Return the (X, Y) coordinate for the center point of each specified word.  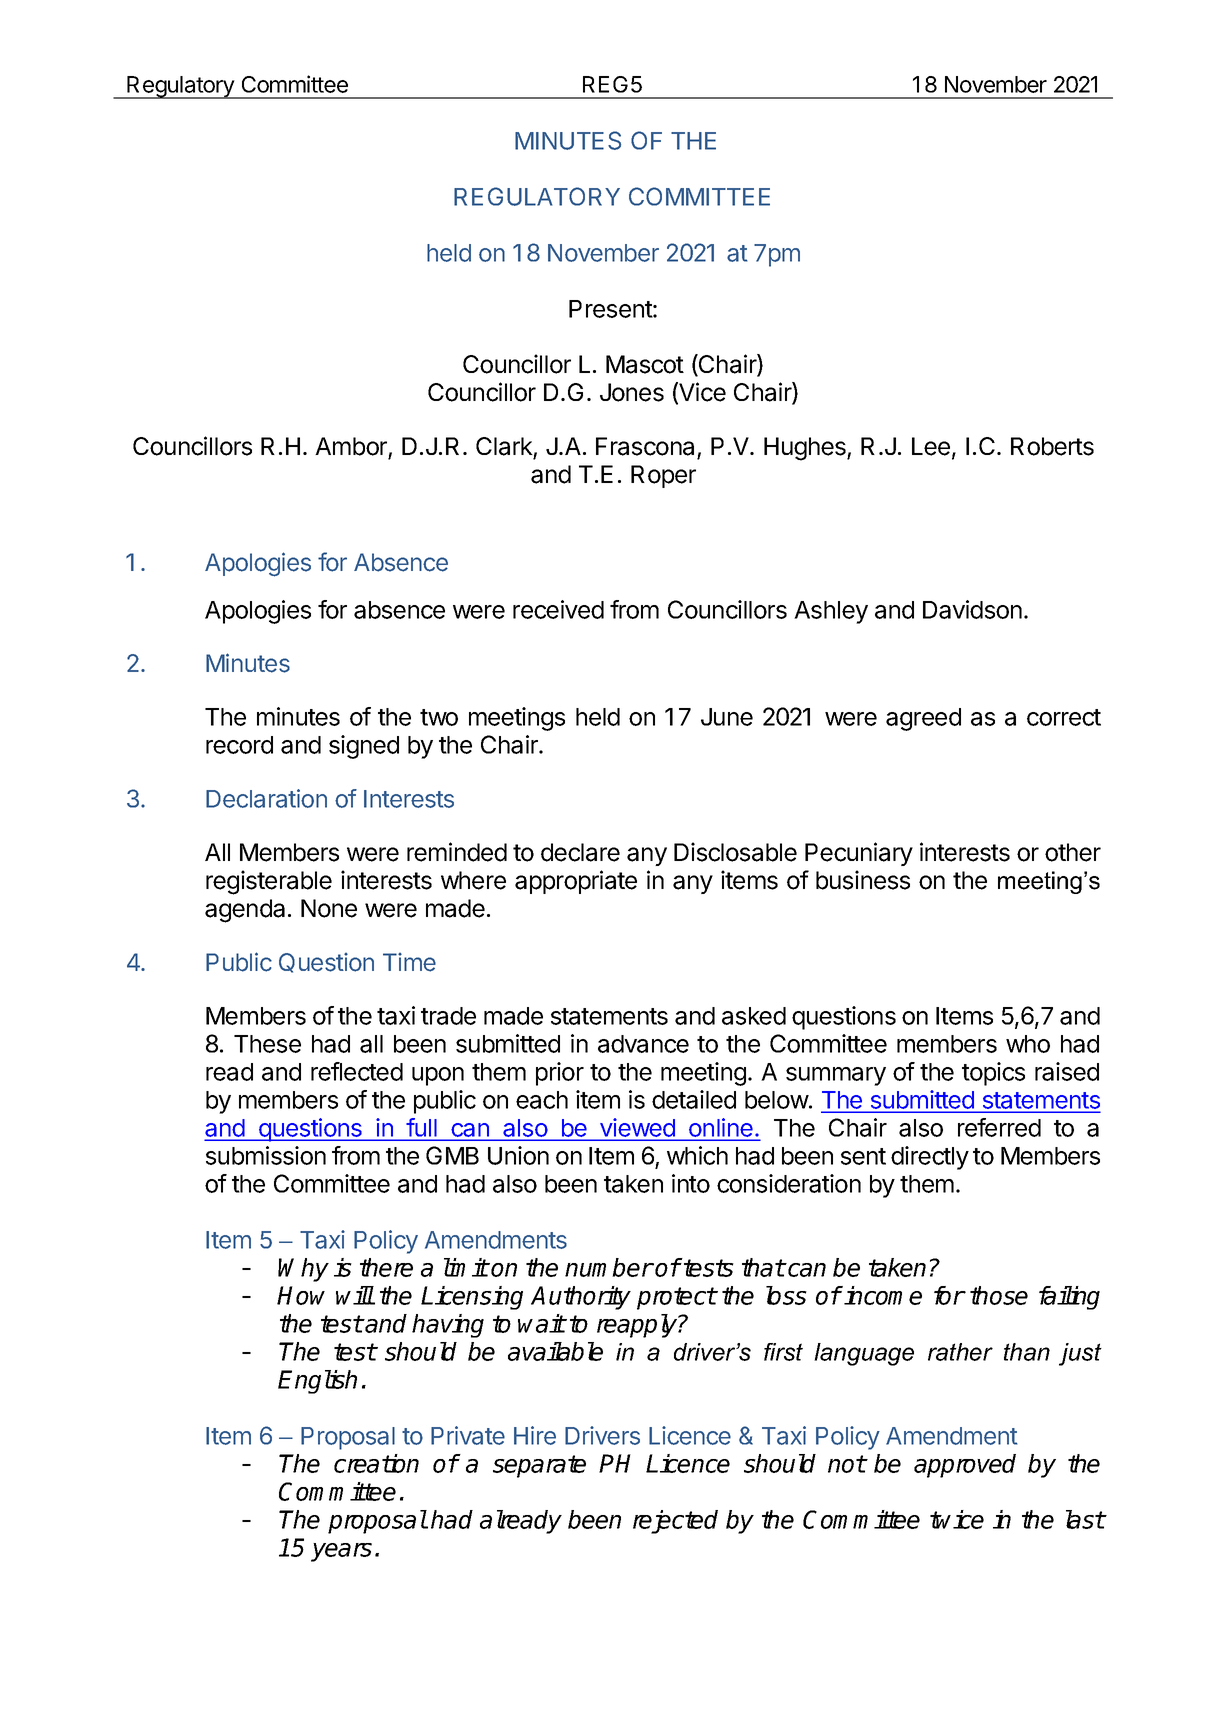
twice (957, 1519)
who (1028, 1044)
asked (754, 1016)
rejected (675, 1522)
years (341, 1552)
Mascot (645, 364)
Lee (931, 446)
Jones (632, 392)
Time (409, 962)
